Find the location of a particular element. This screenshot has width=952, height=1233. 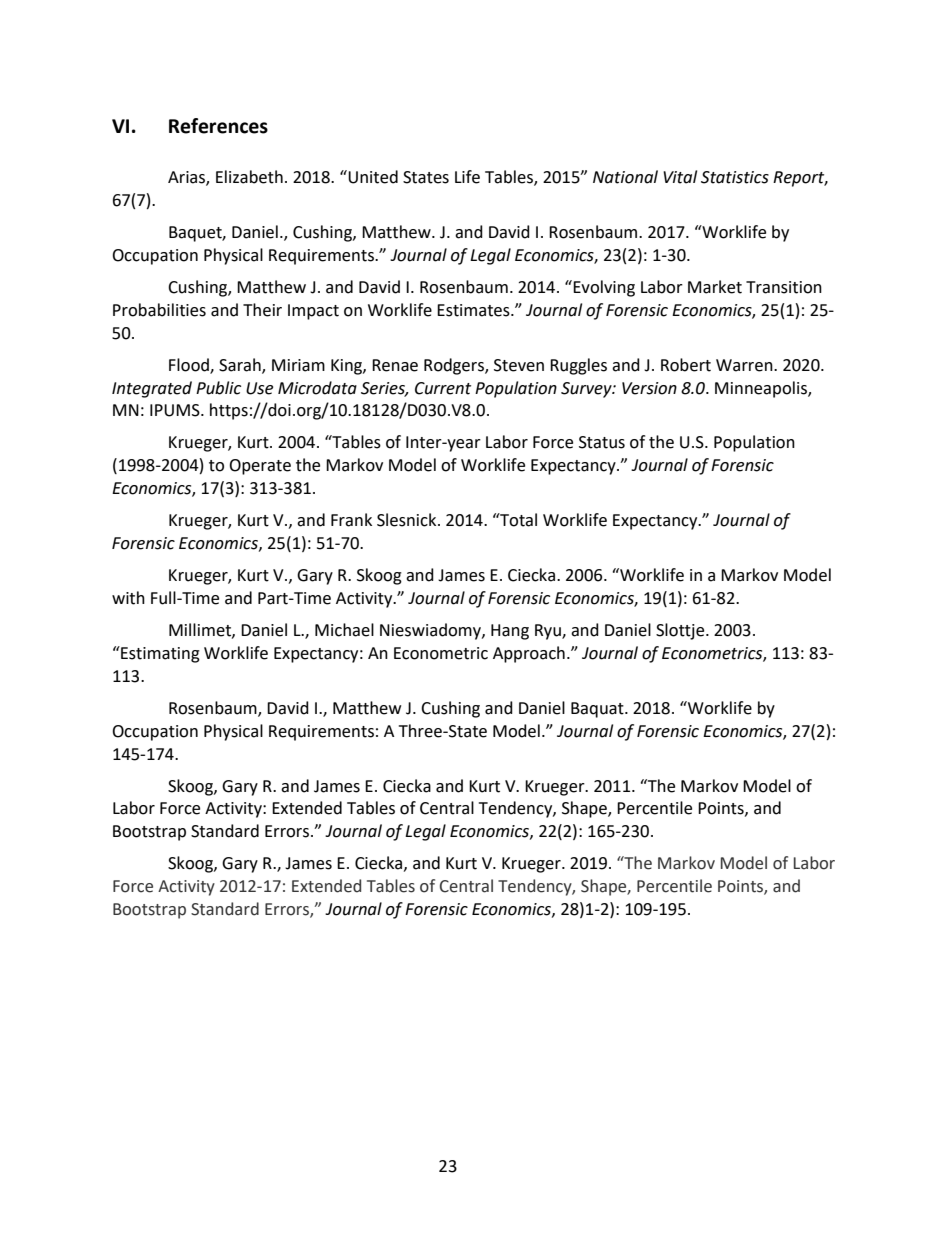

Current is located at coordinates (443, 388).
